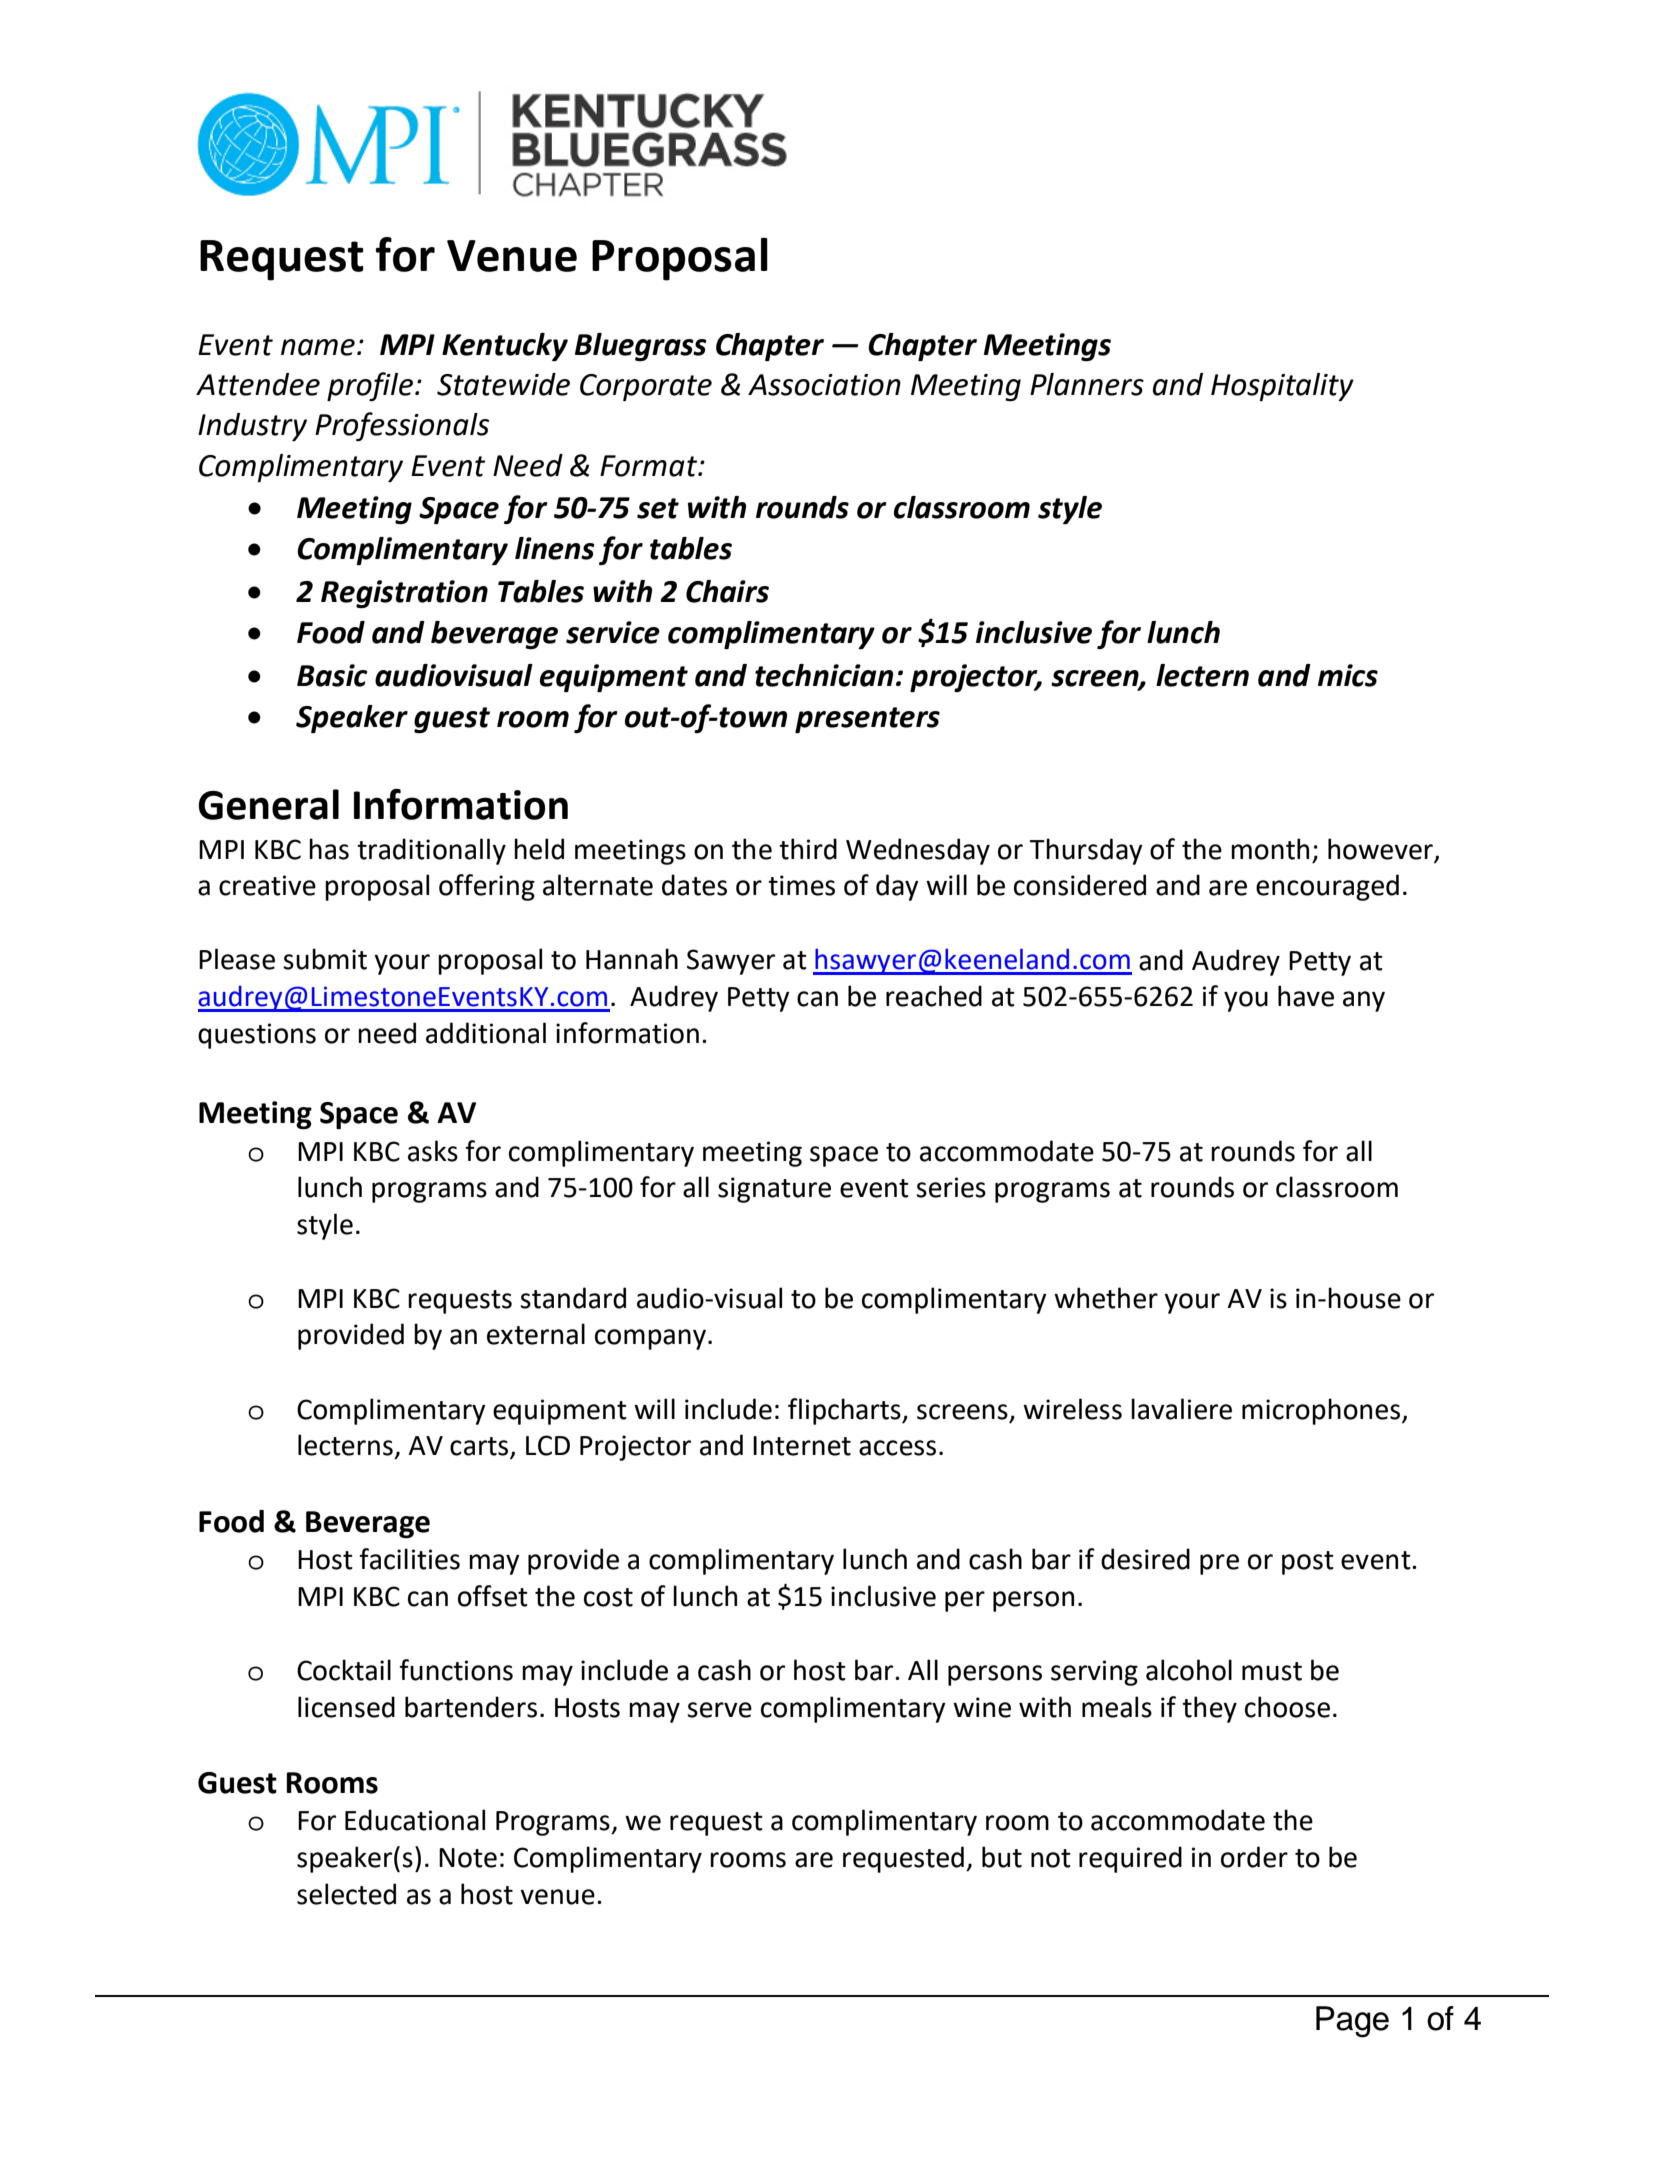  I want to click on Hospitality, so click(1282, 387).
